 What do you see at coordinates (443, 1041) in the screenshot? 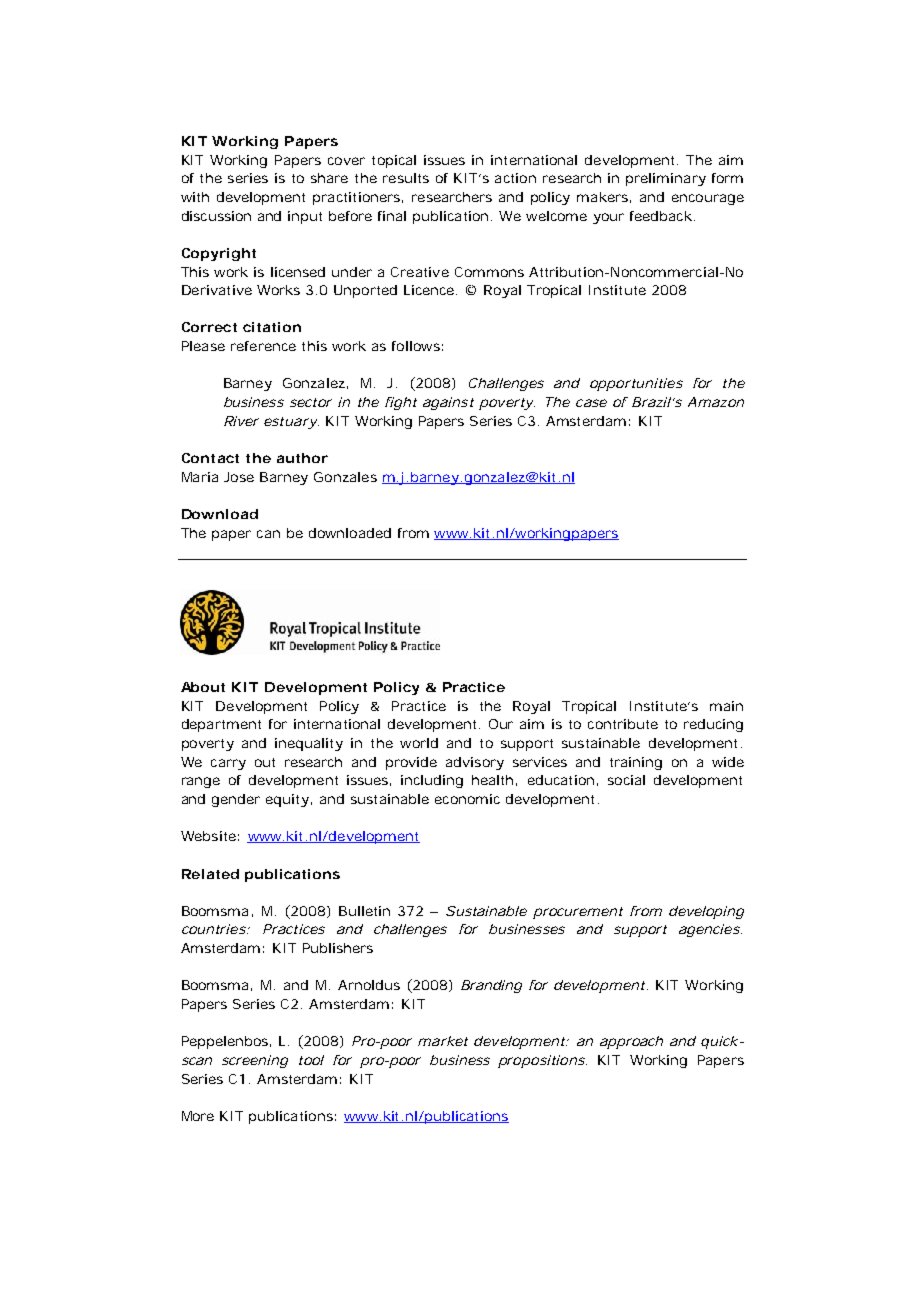
I see `market` at bounding box center [443, 1041].
